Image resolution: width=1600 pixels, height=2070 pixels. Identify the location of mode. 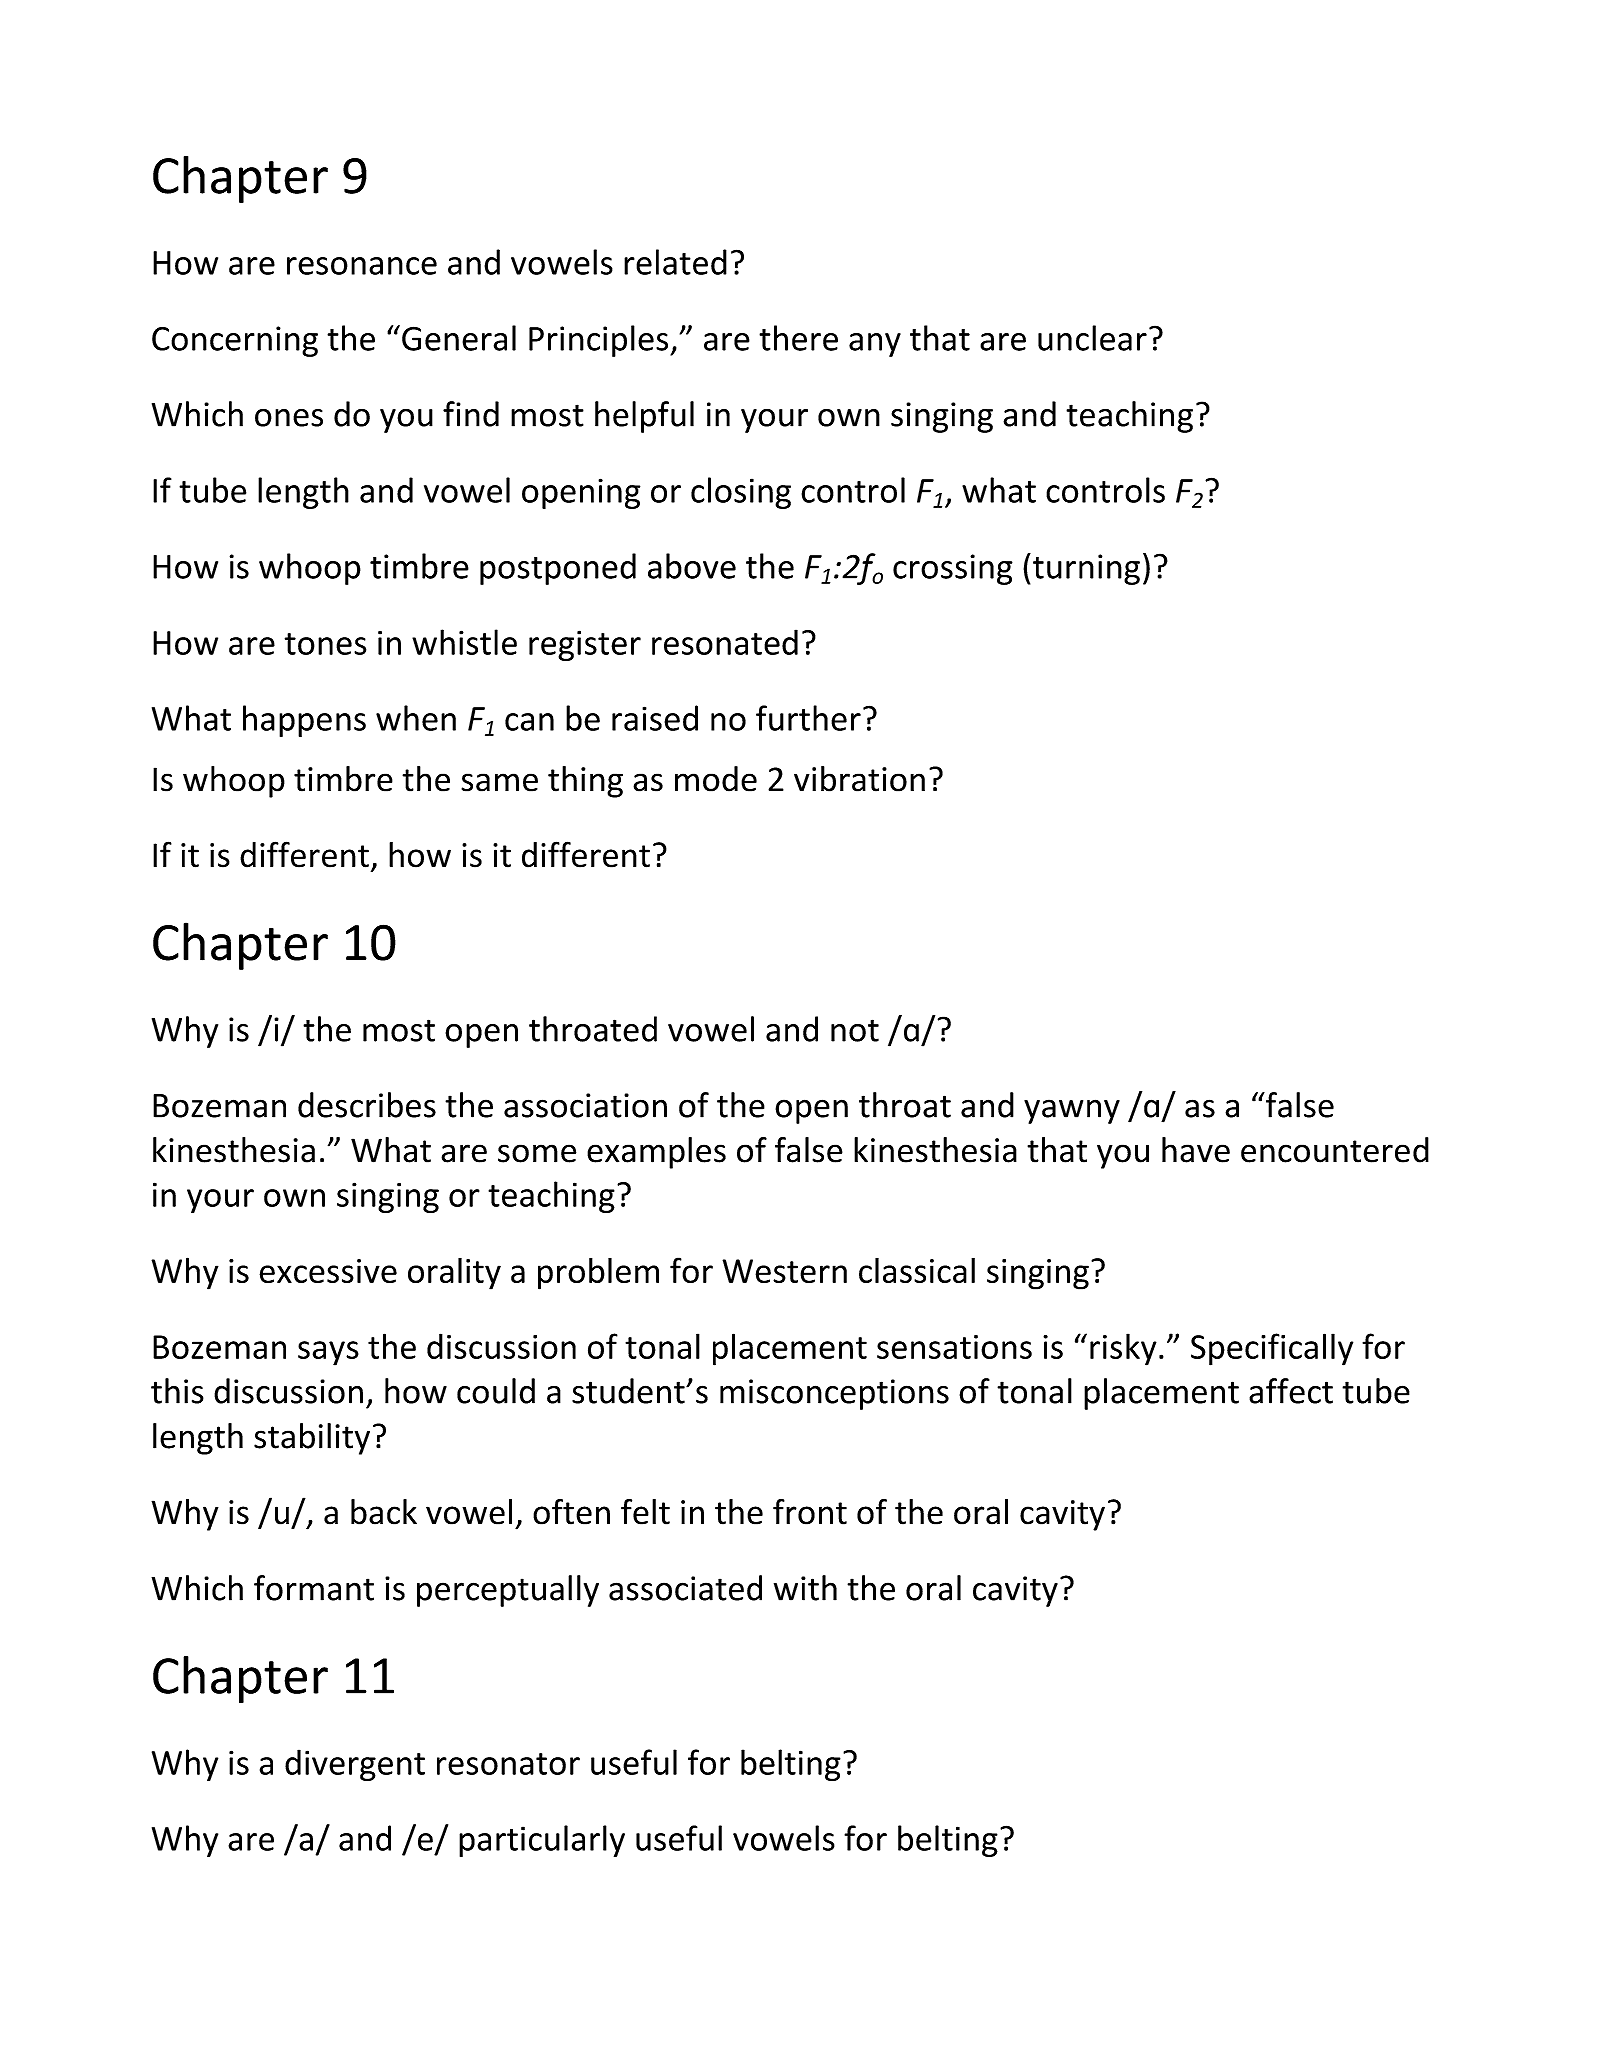
(716, 779).
